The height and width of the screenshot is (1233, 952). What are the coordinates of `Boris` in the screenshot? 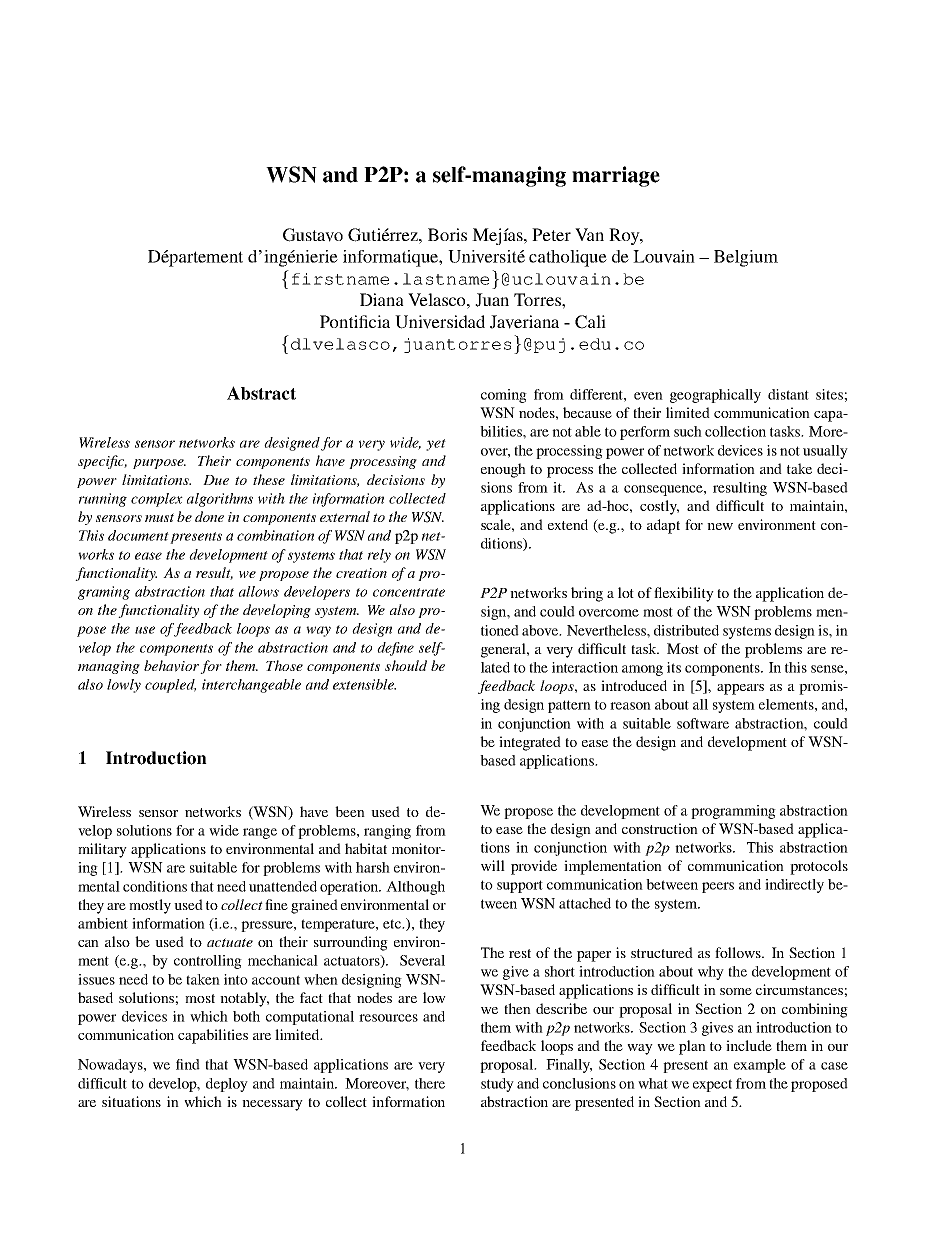 It's located at (447, 234).
